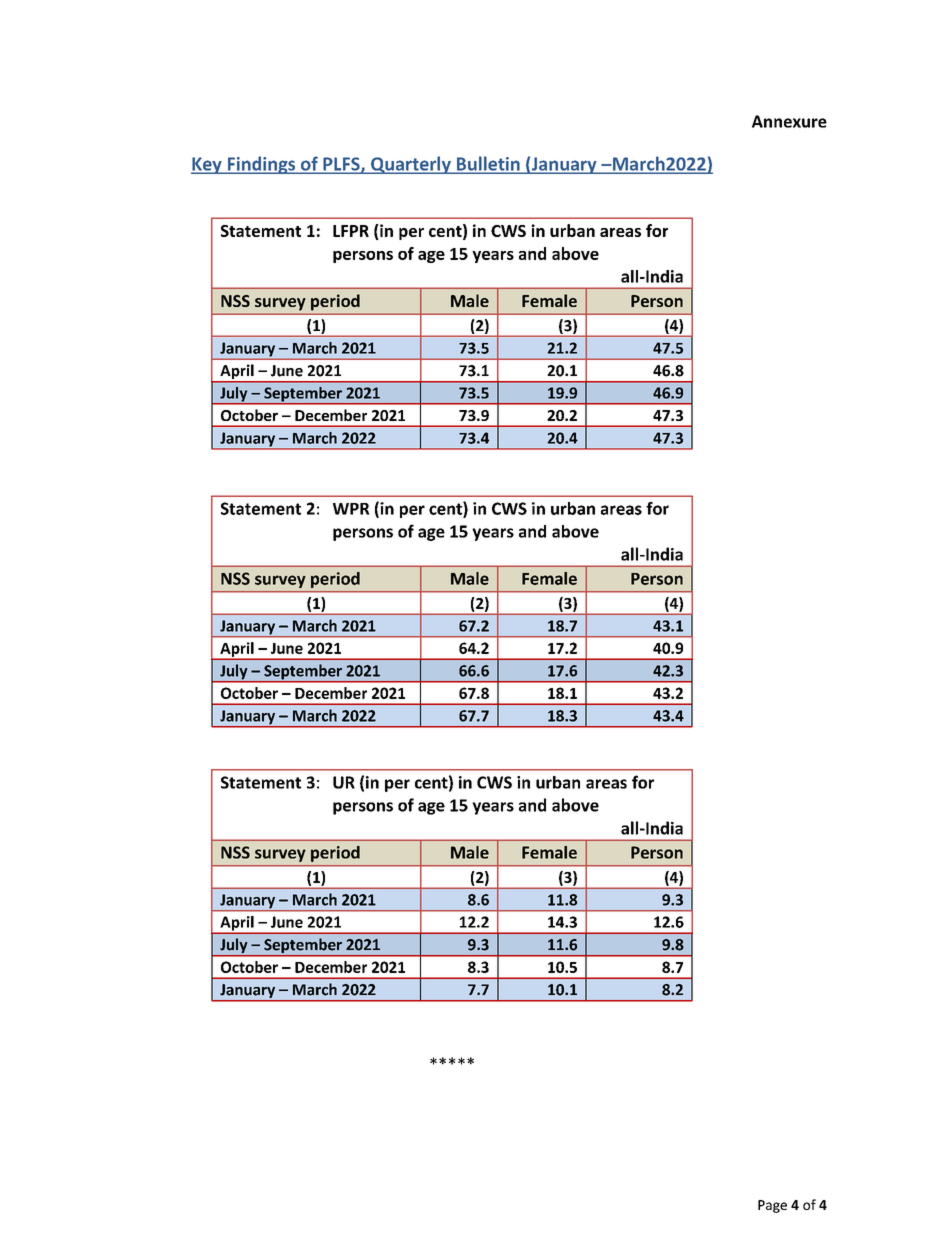 Image resolution: width=952 pixels, height=1233 pixels. I want to click on Findings, so click(261, 165).
